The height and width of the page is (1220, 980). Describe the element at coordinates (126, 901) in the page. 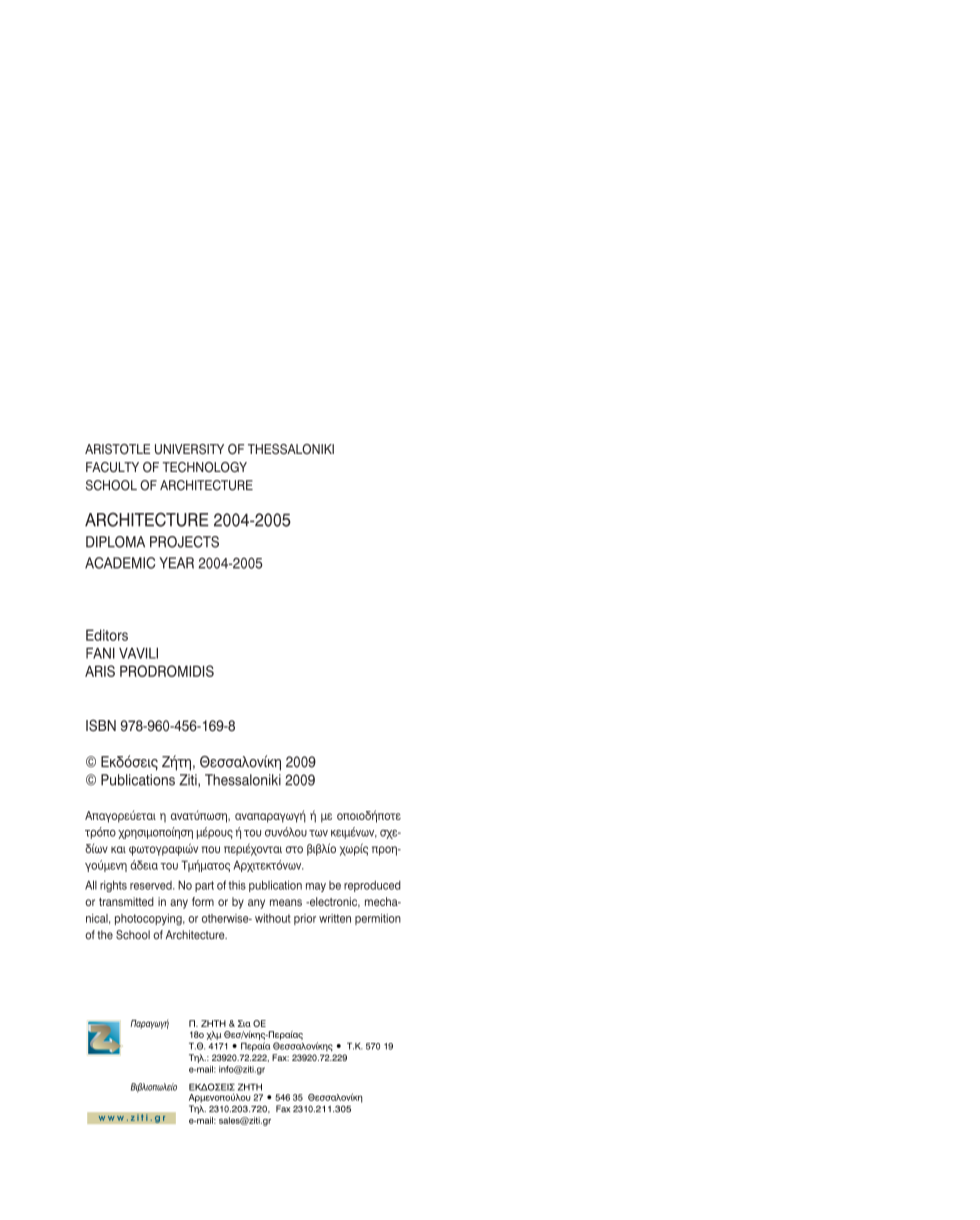

I see `transmitted` at that location.
